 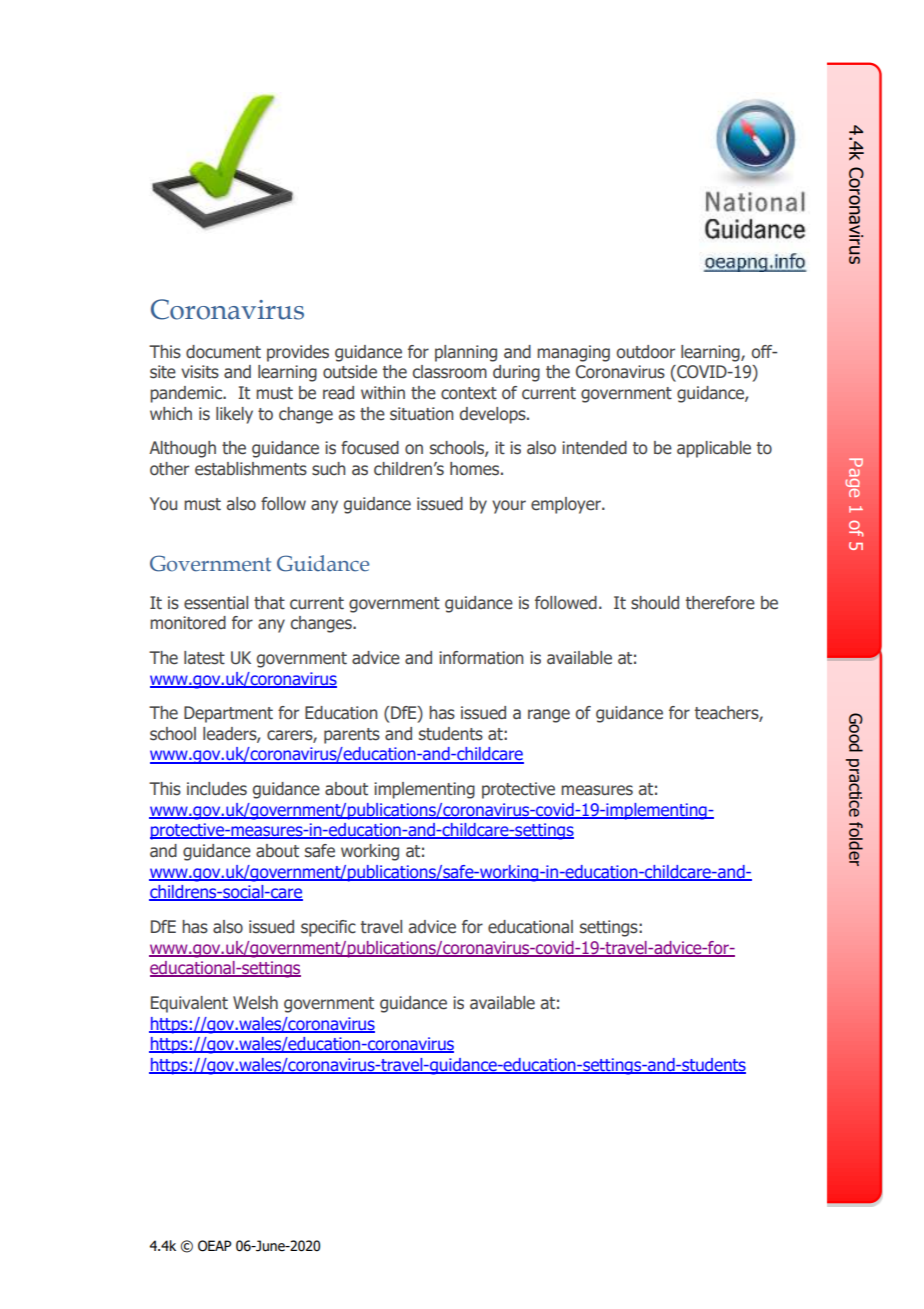 I want to click on should, so click(x=655, y=603).
